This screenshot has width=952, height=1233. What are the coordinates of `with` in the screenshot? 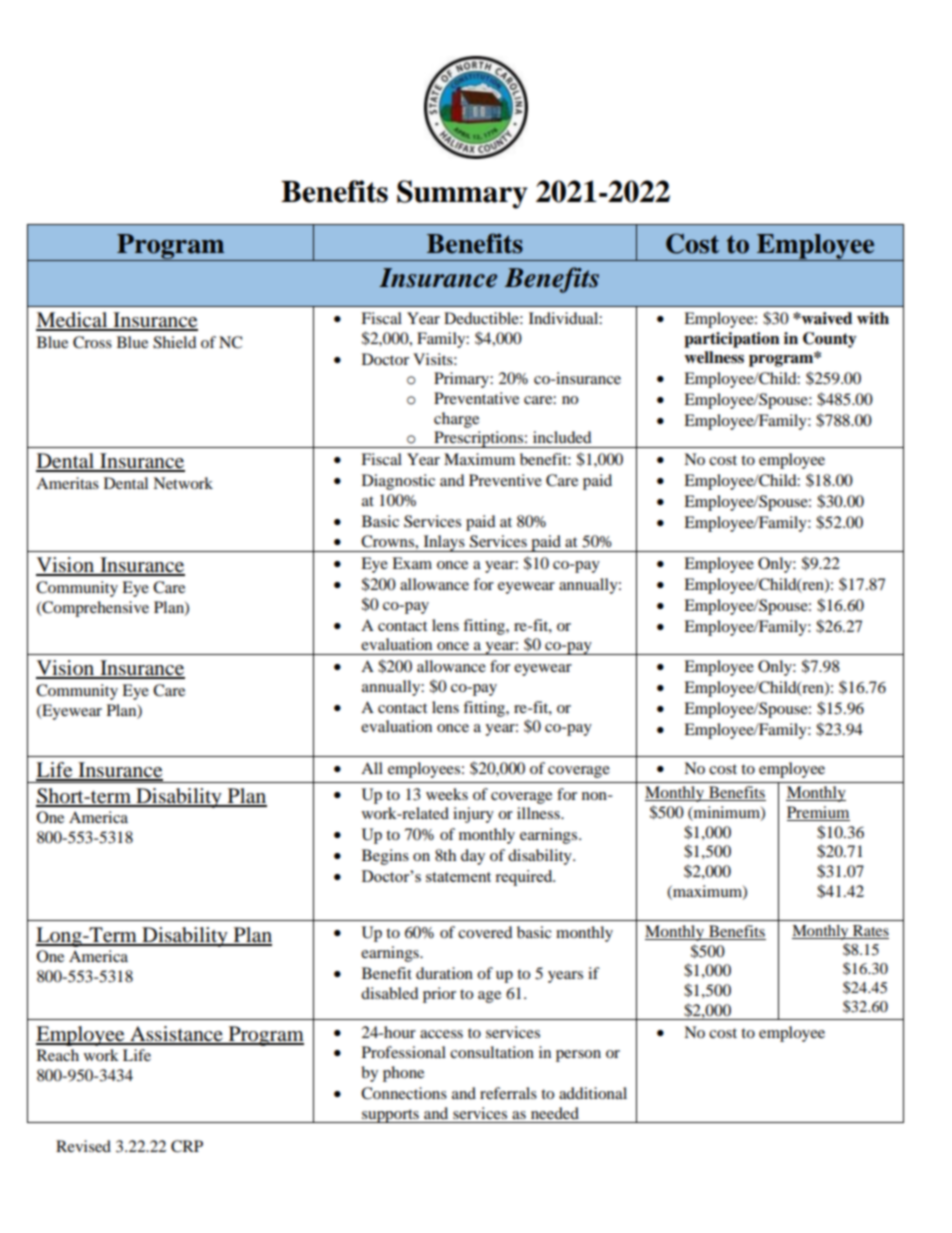 It's located at (873, 318).
